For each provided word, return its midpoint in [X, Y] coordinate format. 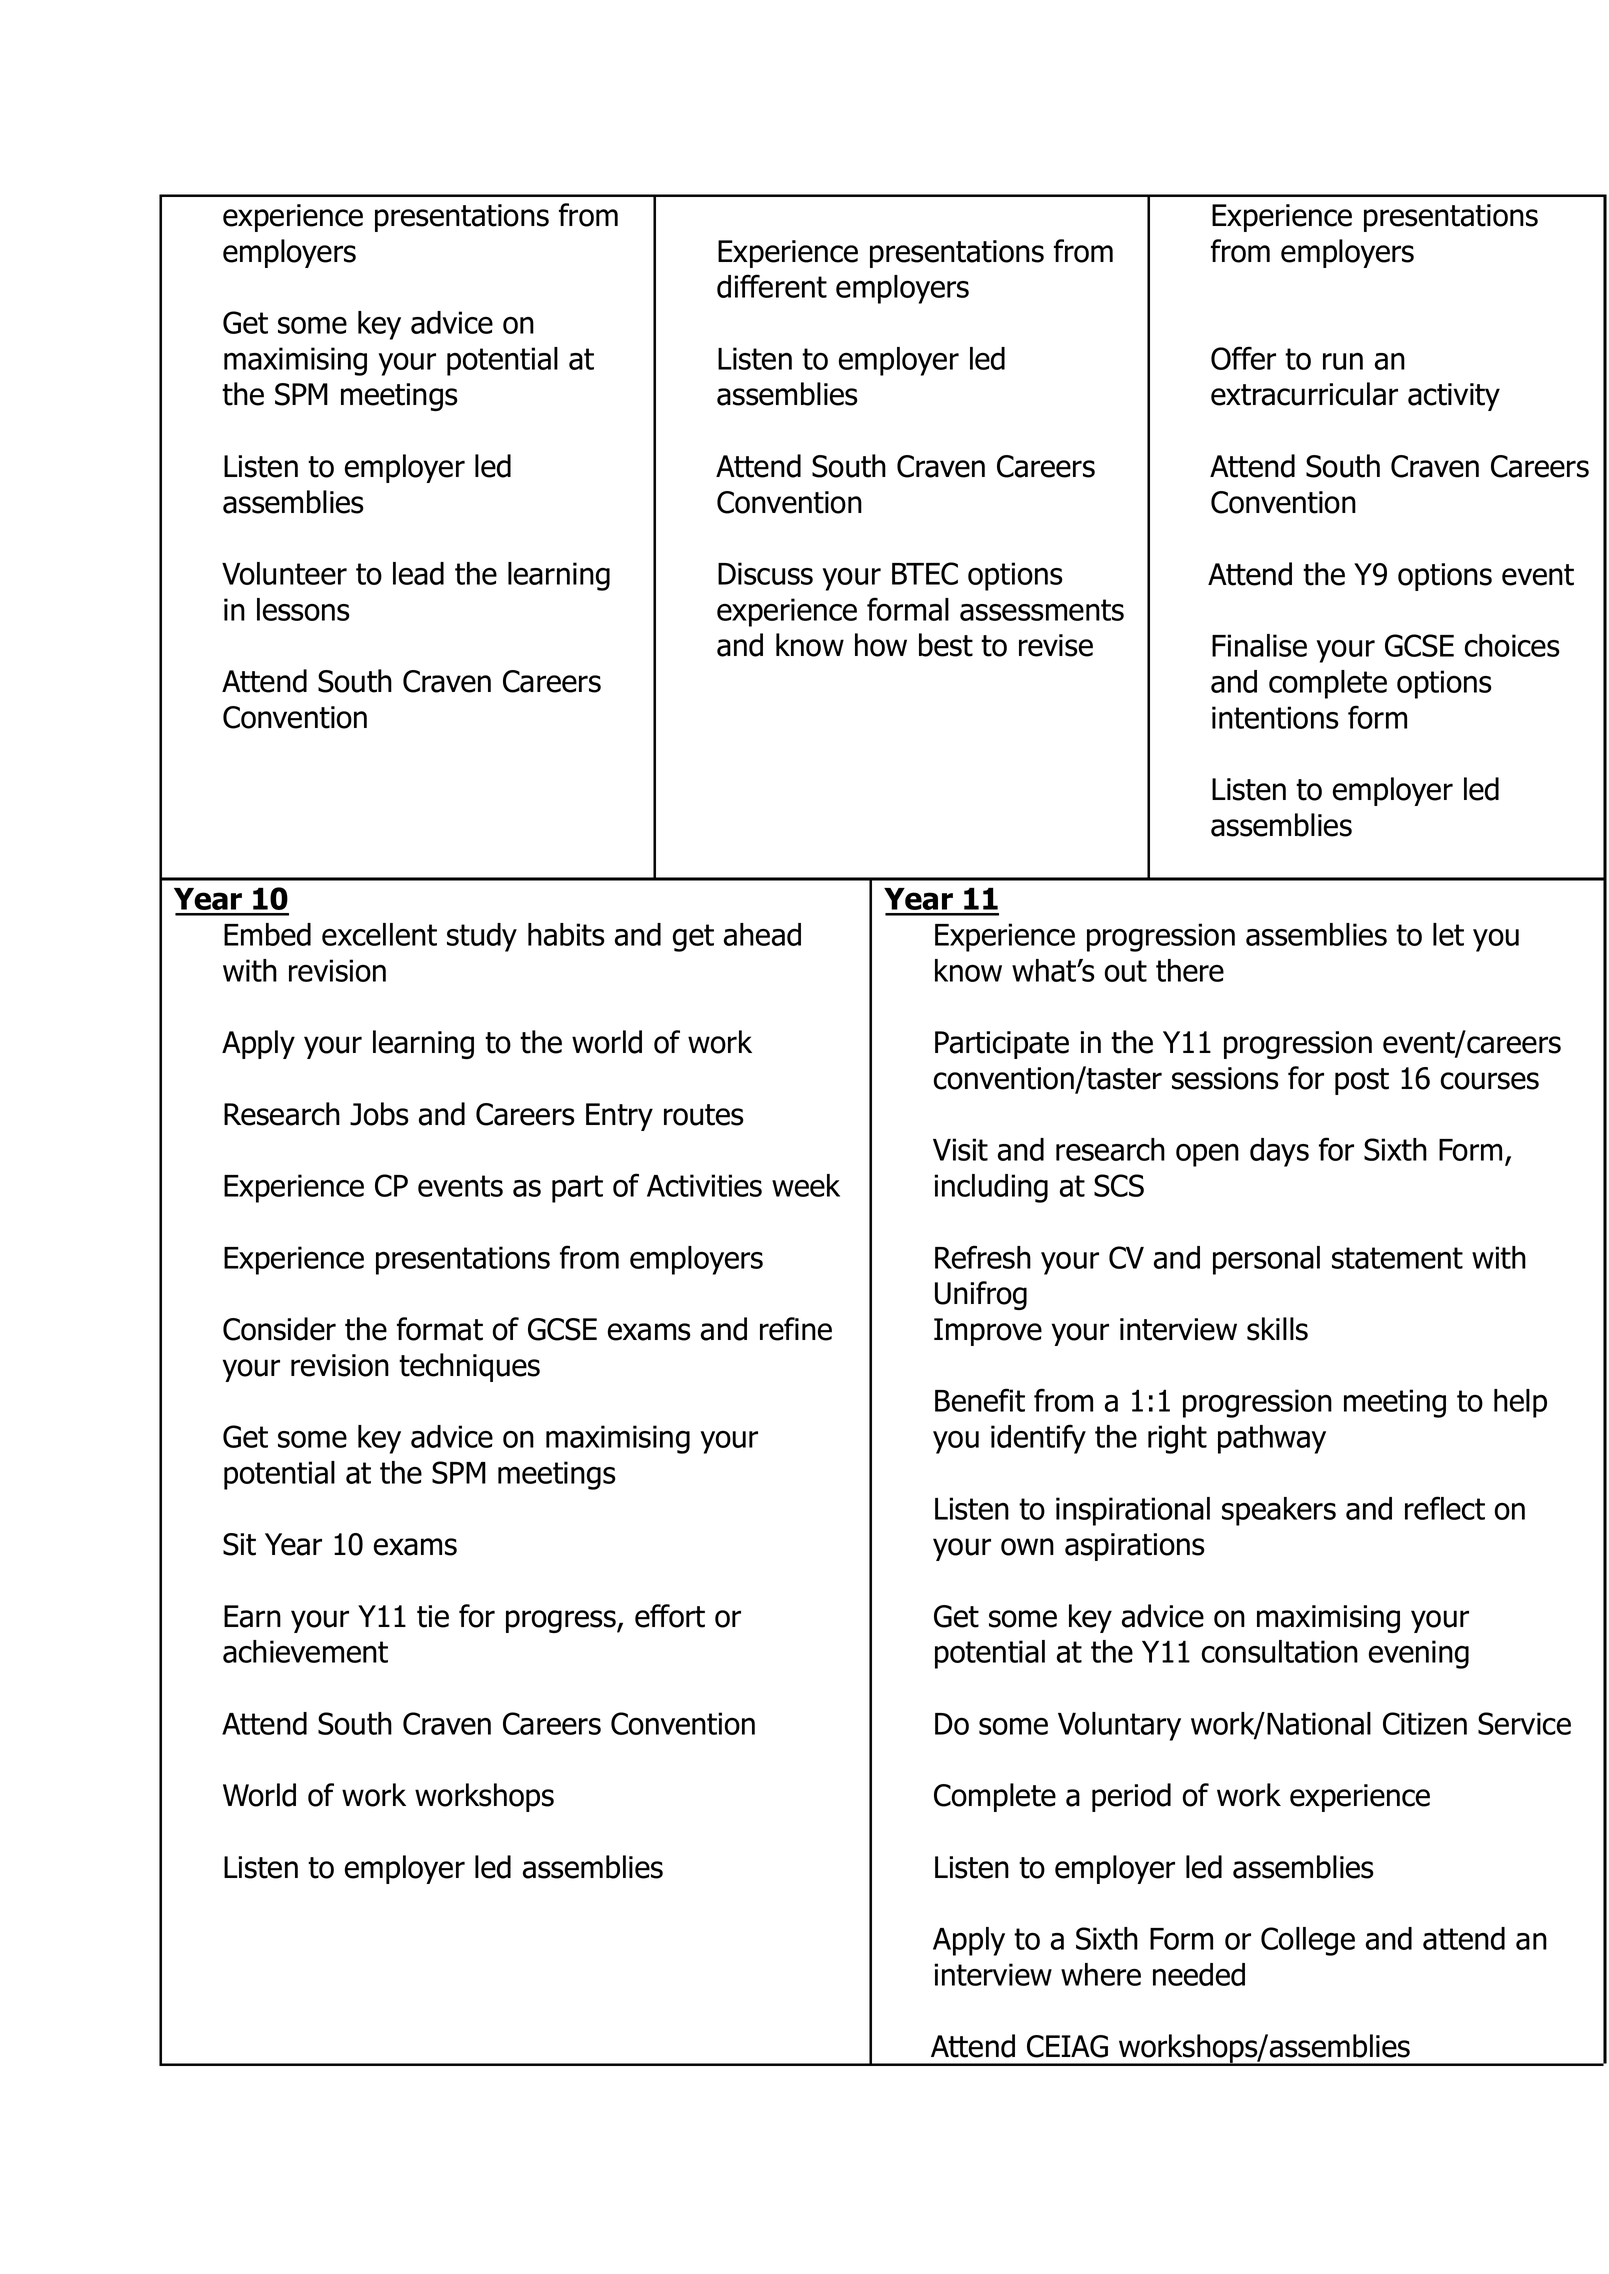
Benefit [980, 1400]
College [1308, 1941]
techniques [469, 1367]
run [1343, 361]
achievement [305, 1651]
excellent [379, 934]
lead [418, 573]
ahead [762, 934]
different [772, 286]
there [1190, 970]
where [1101, 1974]
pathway [1272, 1439]
